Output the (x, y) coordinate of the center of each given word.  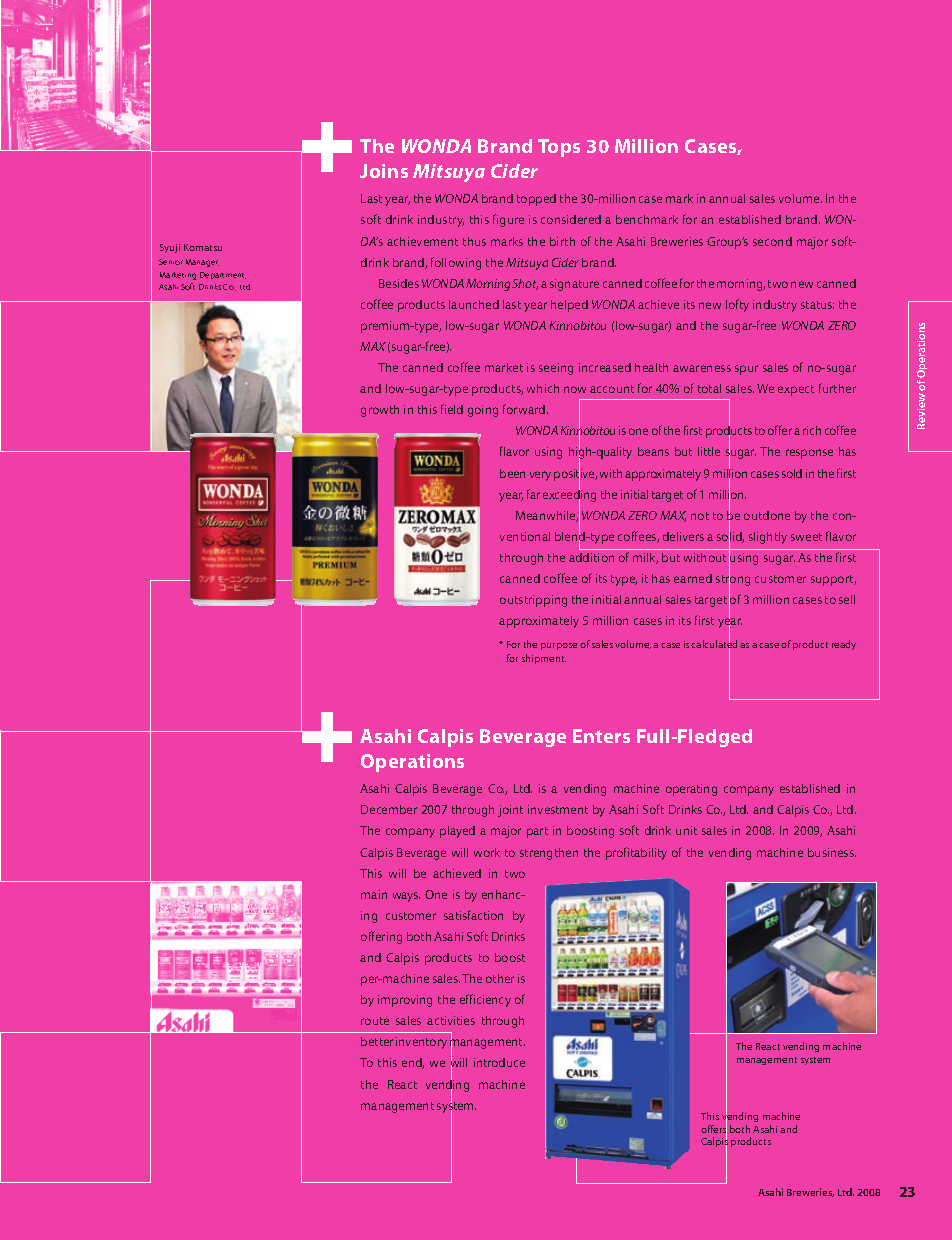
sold (792, 473)
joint (510, 811)
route (375, 1021)
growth (380, 411)
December (389, 809)
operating (691, 790)
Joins (384, 171)
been (512, 473)
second (772, 241)
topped (536, 200)
